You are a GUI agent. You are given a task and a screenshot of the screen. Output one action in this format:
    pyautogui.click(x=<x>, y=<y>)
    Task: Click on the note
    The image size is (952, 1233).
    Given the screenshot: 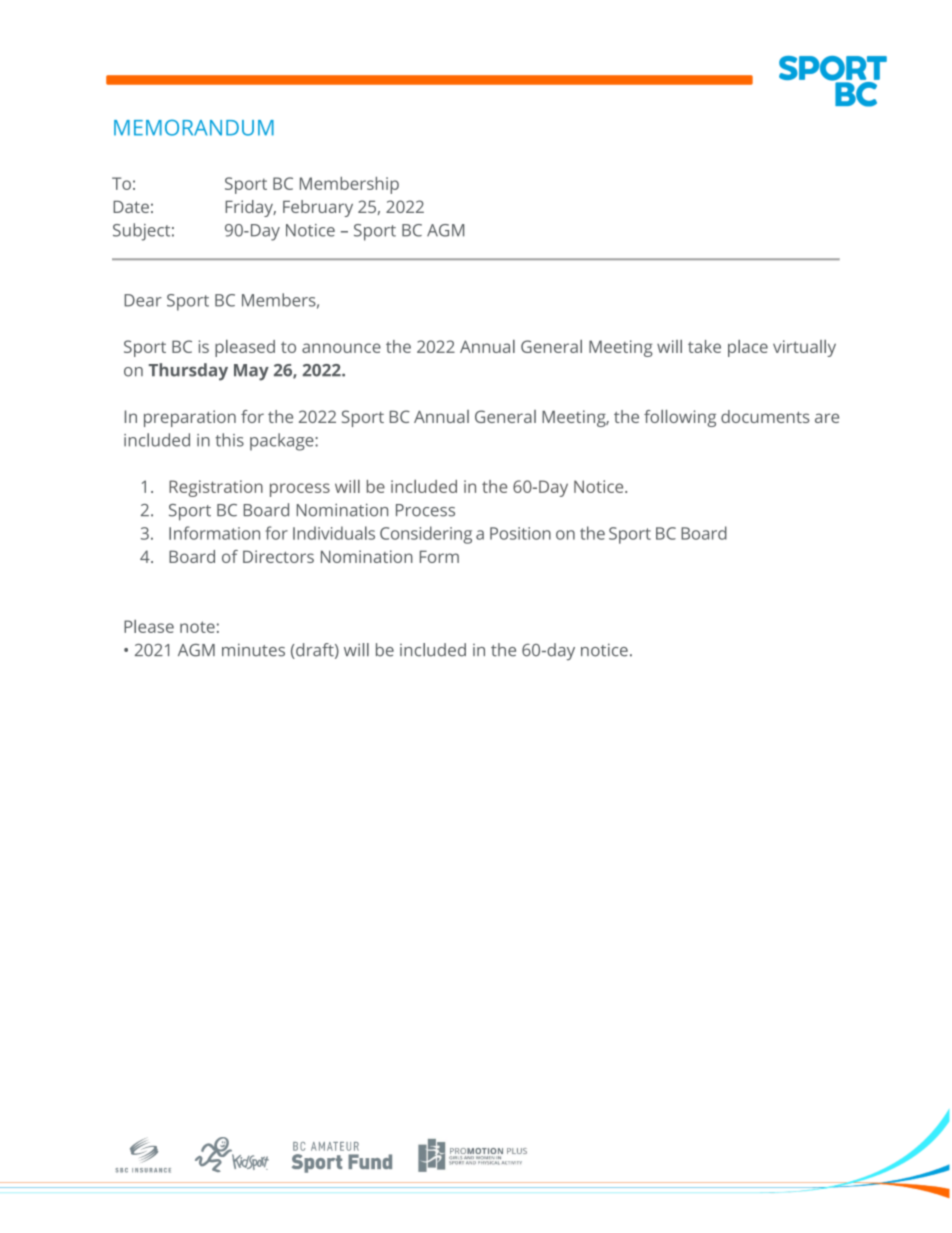 What is the action you would take?
    pyautogui.click(x=197, y=627)
